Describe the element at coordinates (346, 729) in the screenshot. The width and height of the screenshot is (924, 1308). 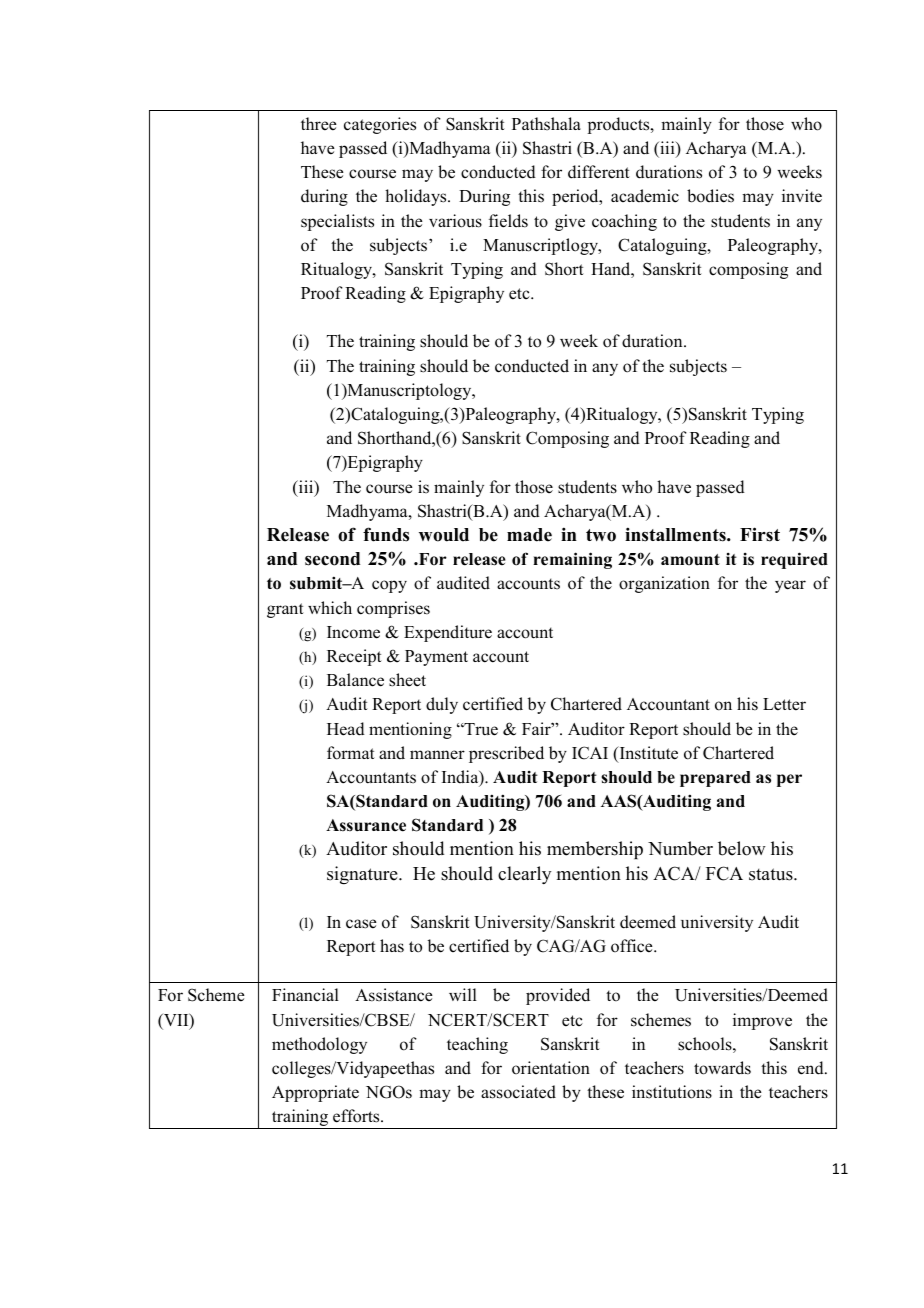
I see `Head` at that location.
